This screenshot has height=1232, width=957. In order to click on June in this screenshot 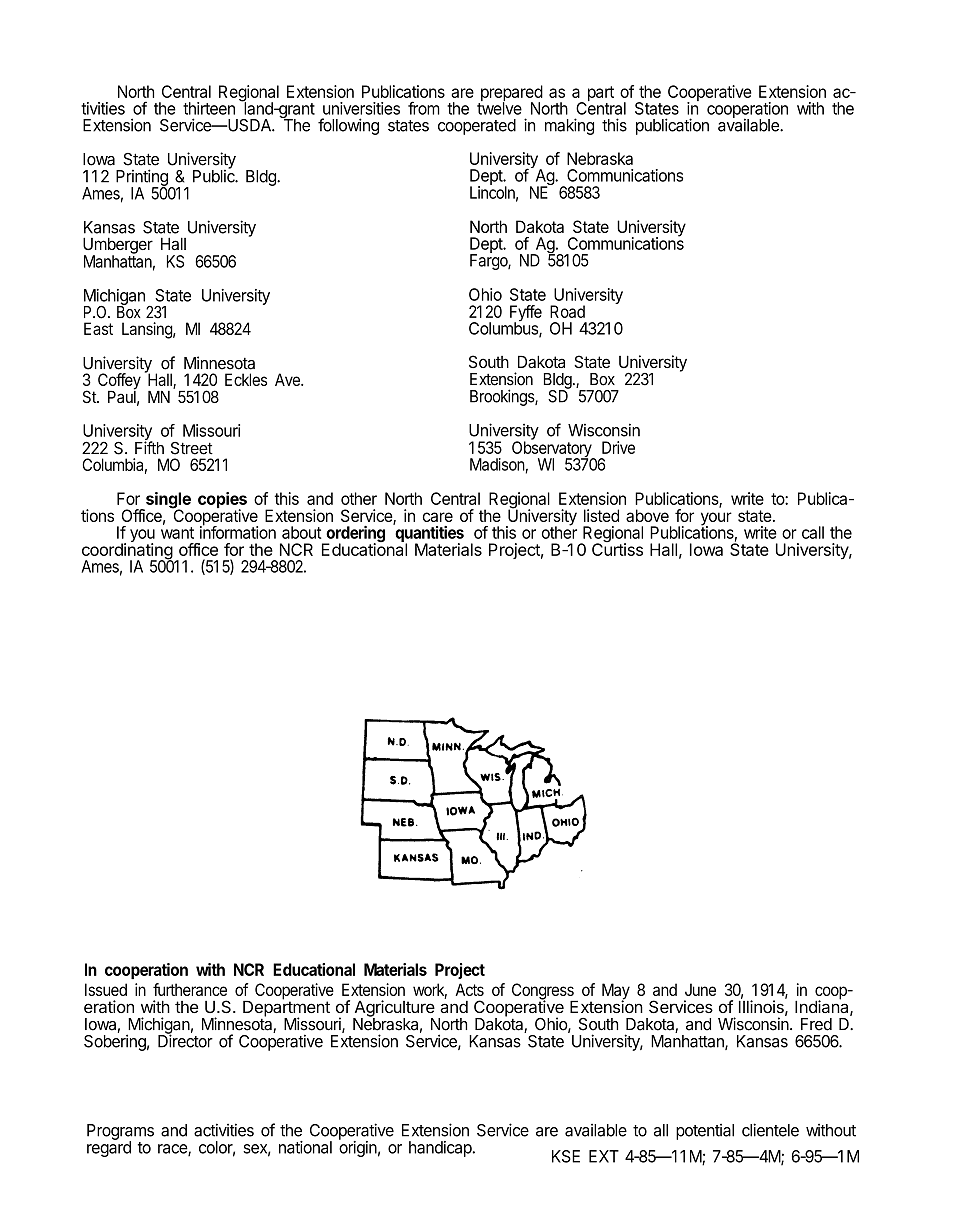, I will do `click(700, 989)`.
